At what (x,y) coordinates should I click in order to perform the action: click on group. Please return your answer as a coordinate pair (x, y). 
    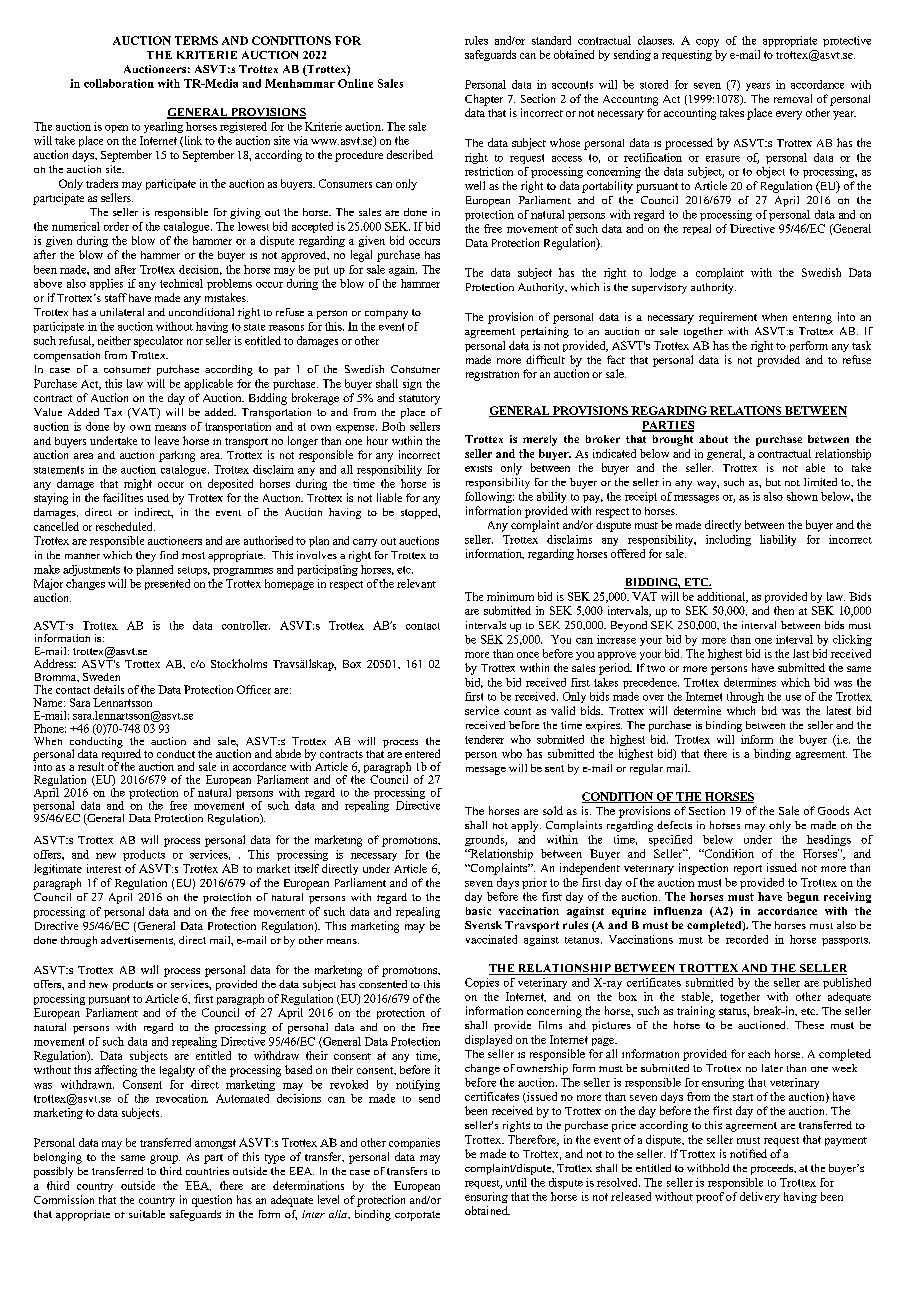
    Looking at the image, I should click on (165, 1159).
